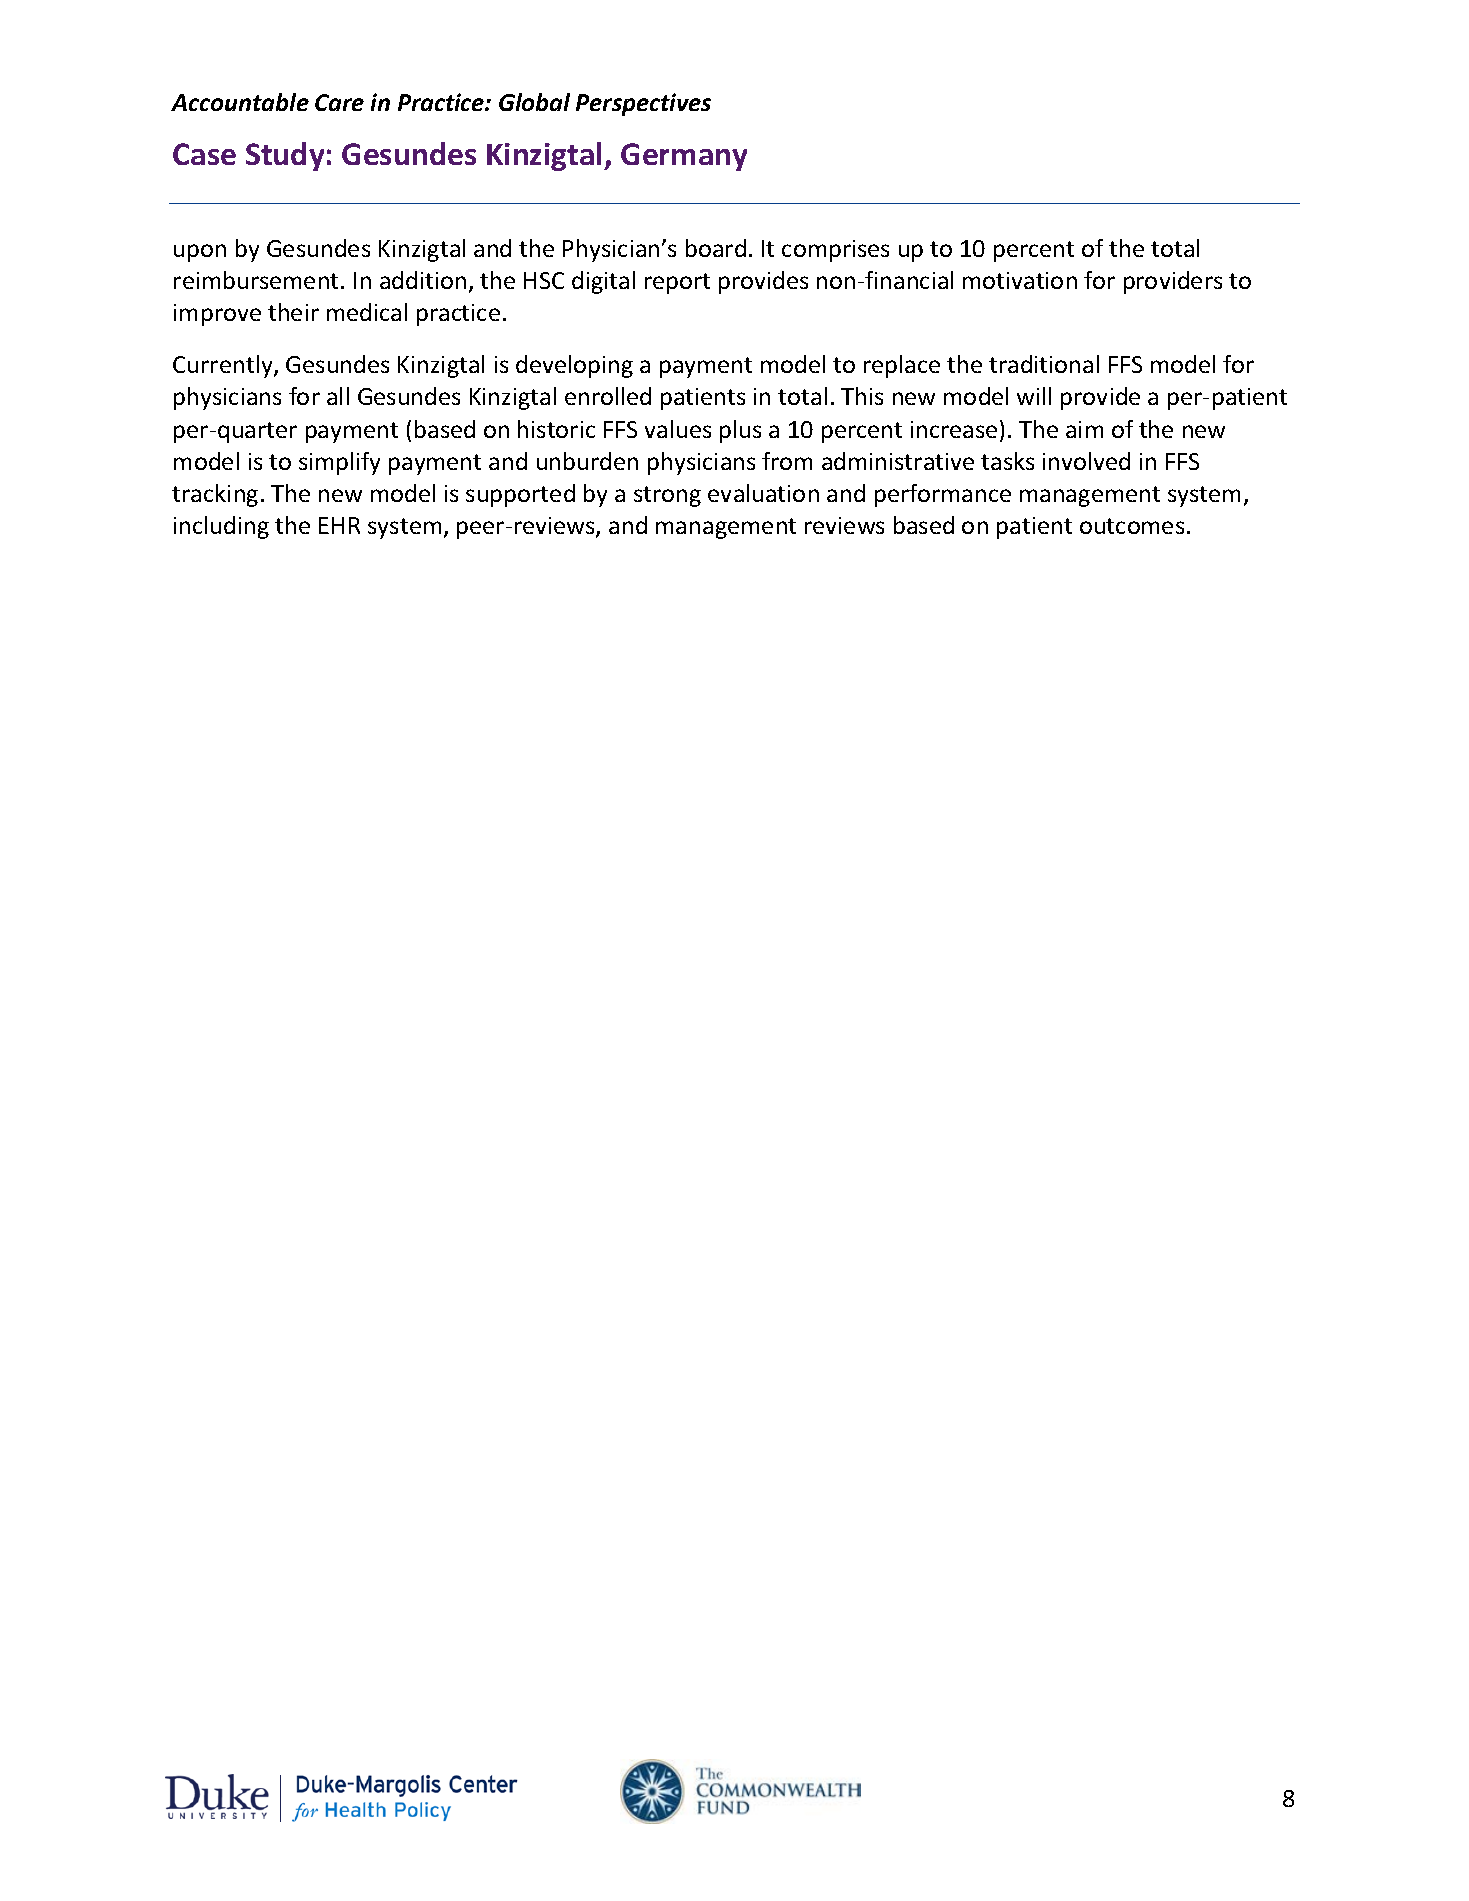 This page has height=1901, width=1469. What do you see at coordinates (684, 157) in the page?
I see `Germany` at bounding box center [684, 157].
